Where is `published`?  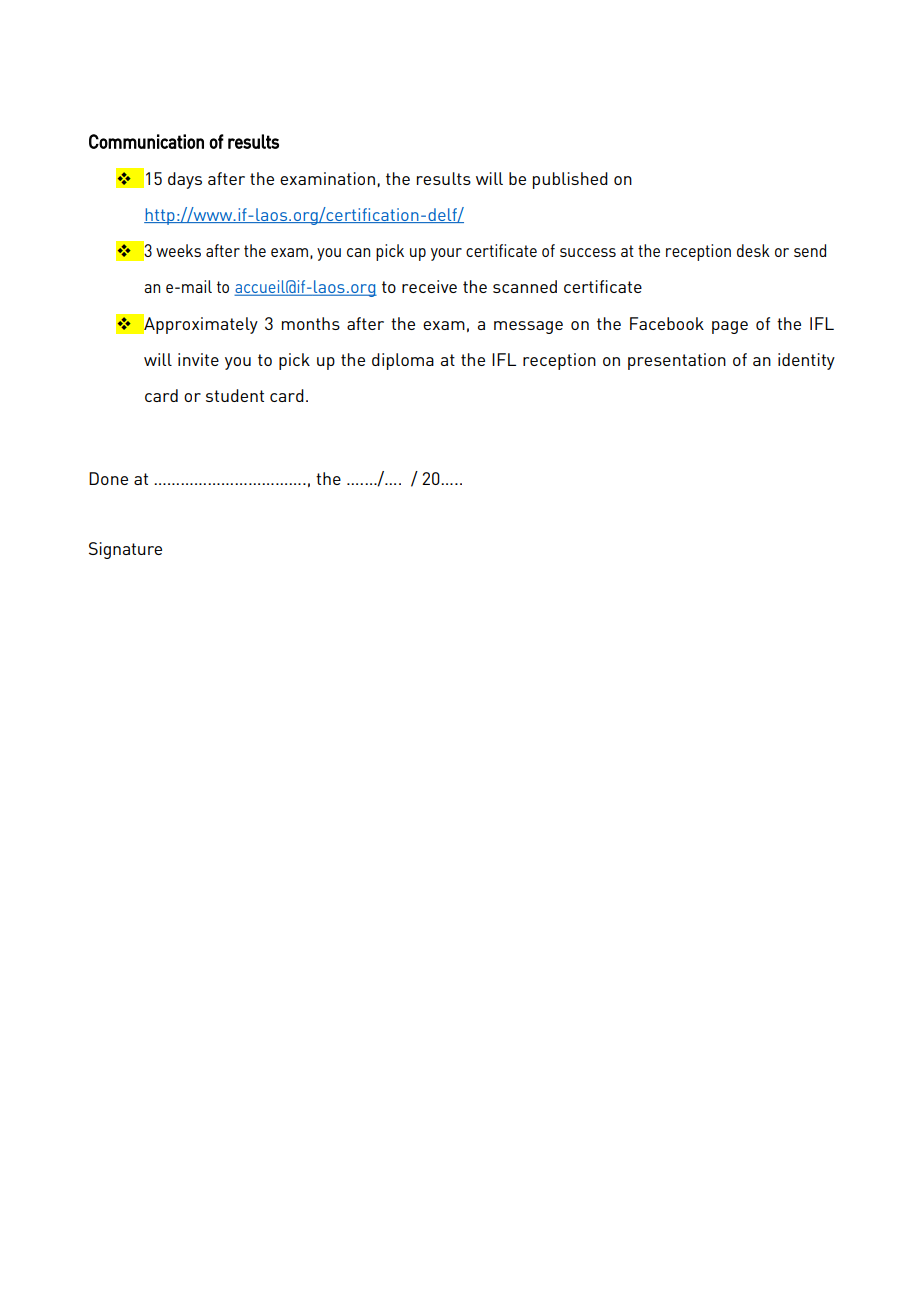
published is located at coordinates (570, 180).
